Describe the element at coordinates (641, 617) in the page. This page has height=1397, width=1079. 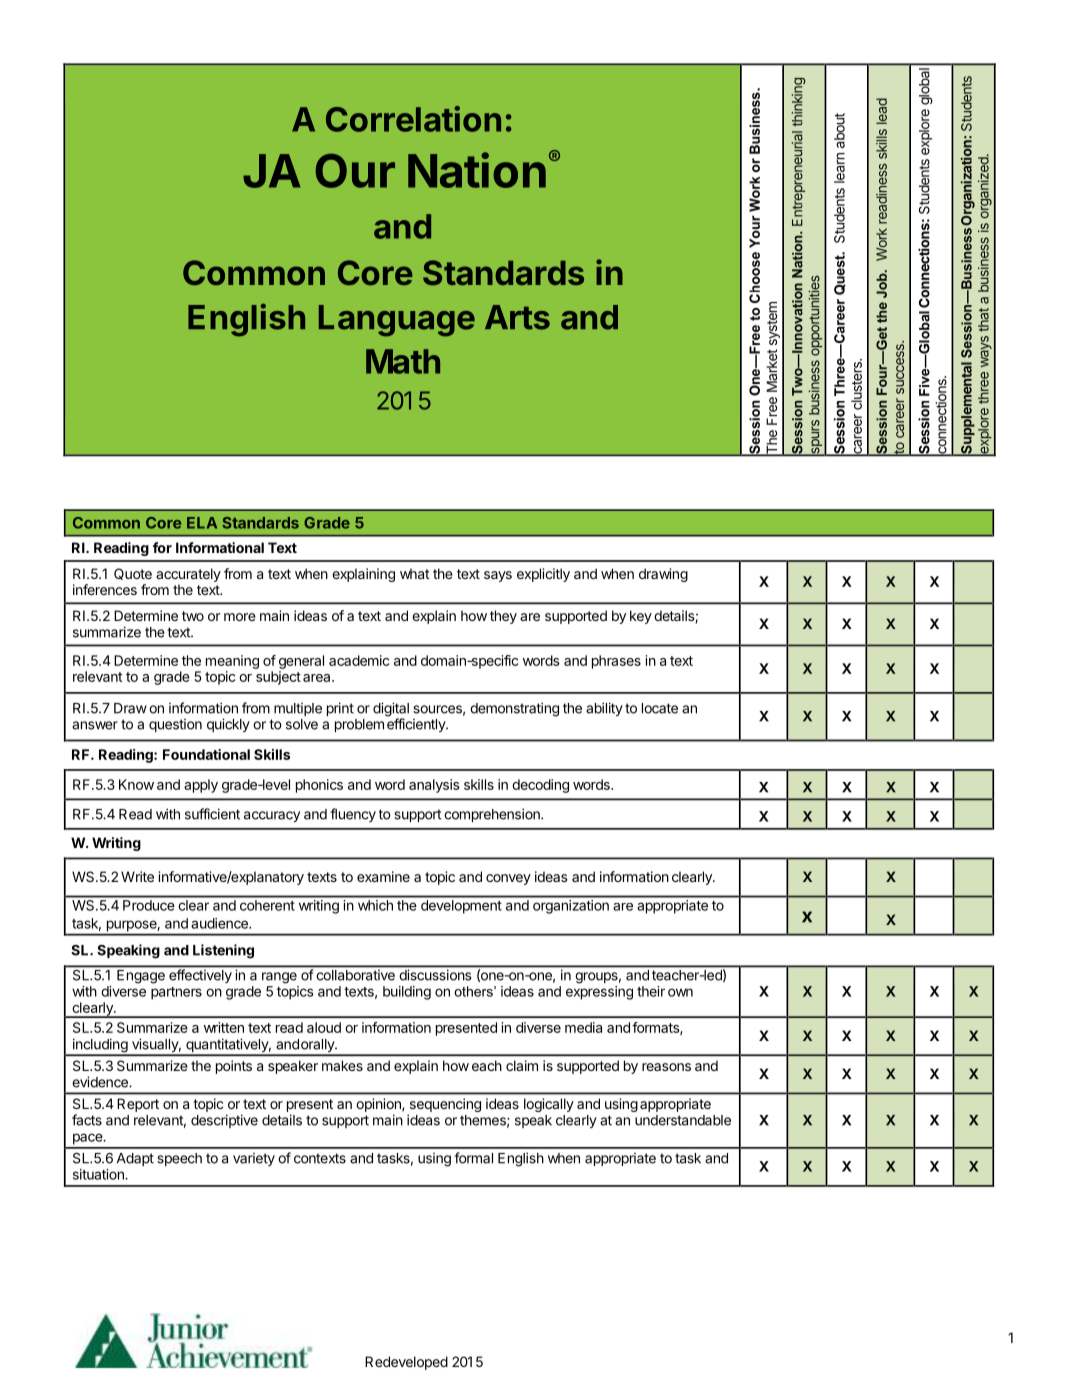
I see `key` at that location.
